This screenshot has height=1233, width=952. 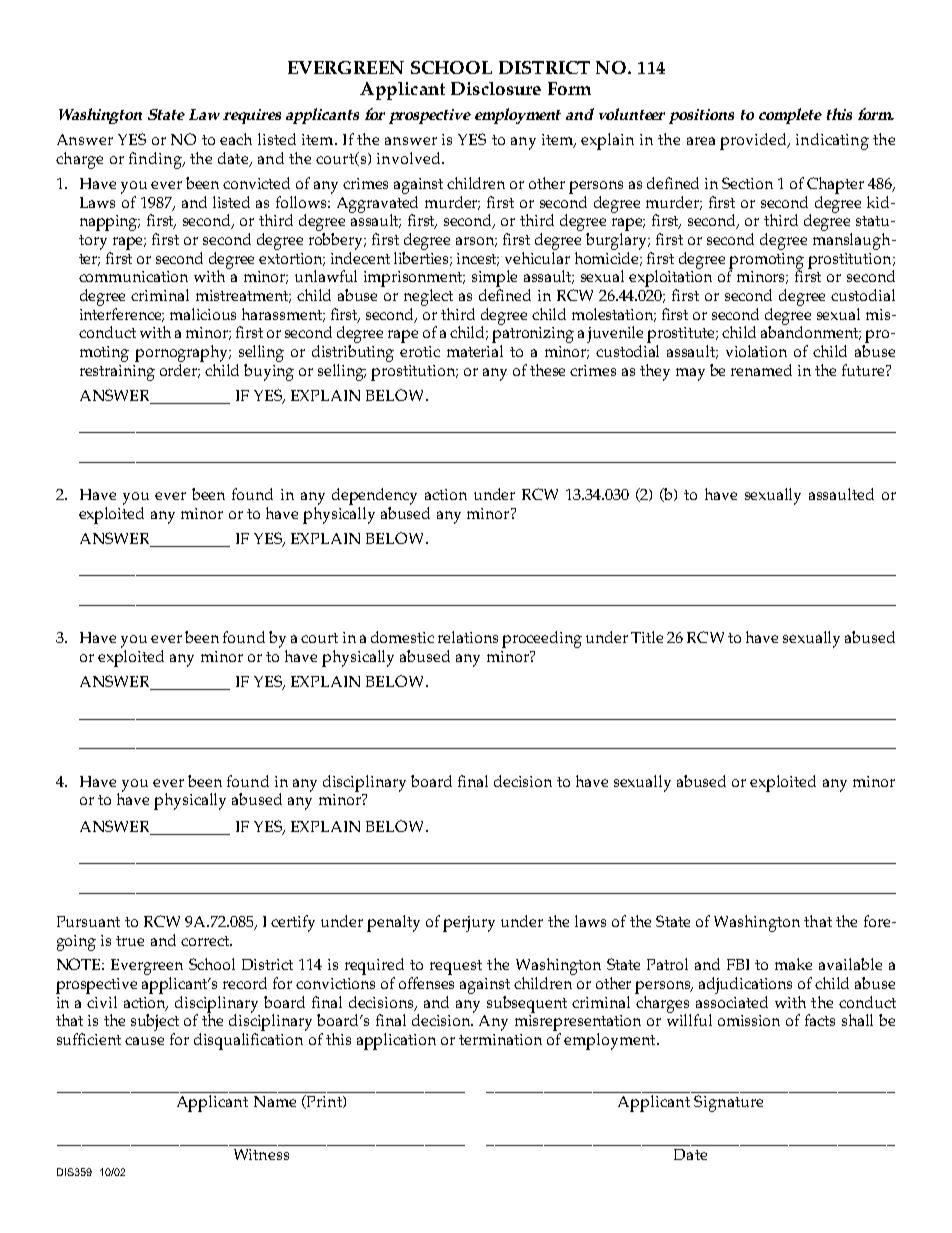 I want to click on Signature, so click(x=728, y=1103).
